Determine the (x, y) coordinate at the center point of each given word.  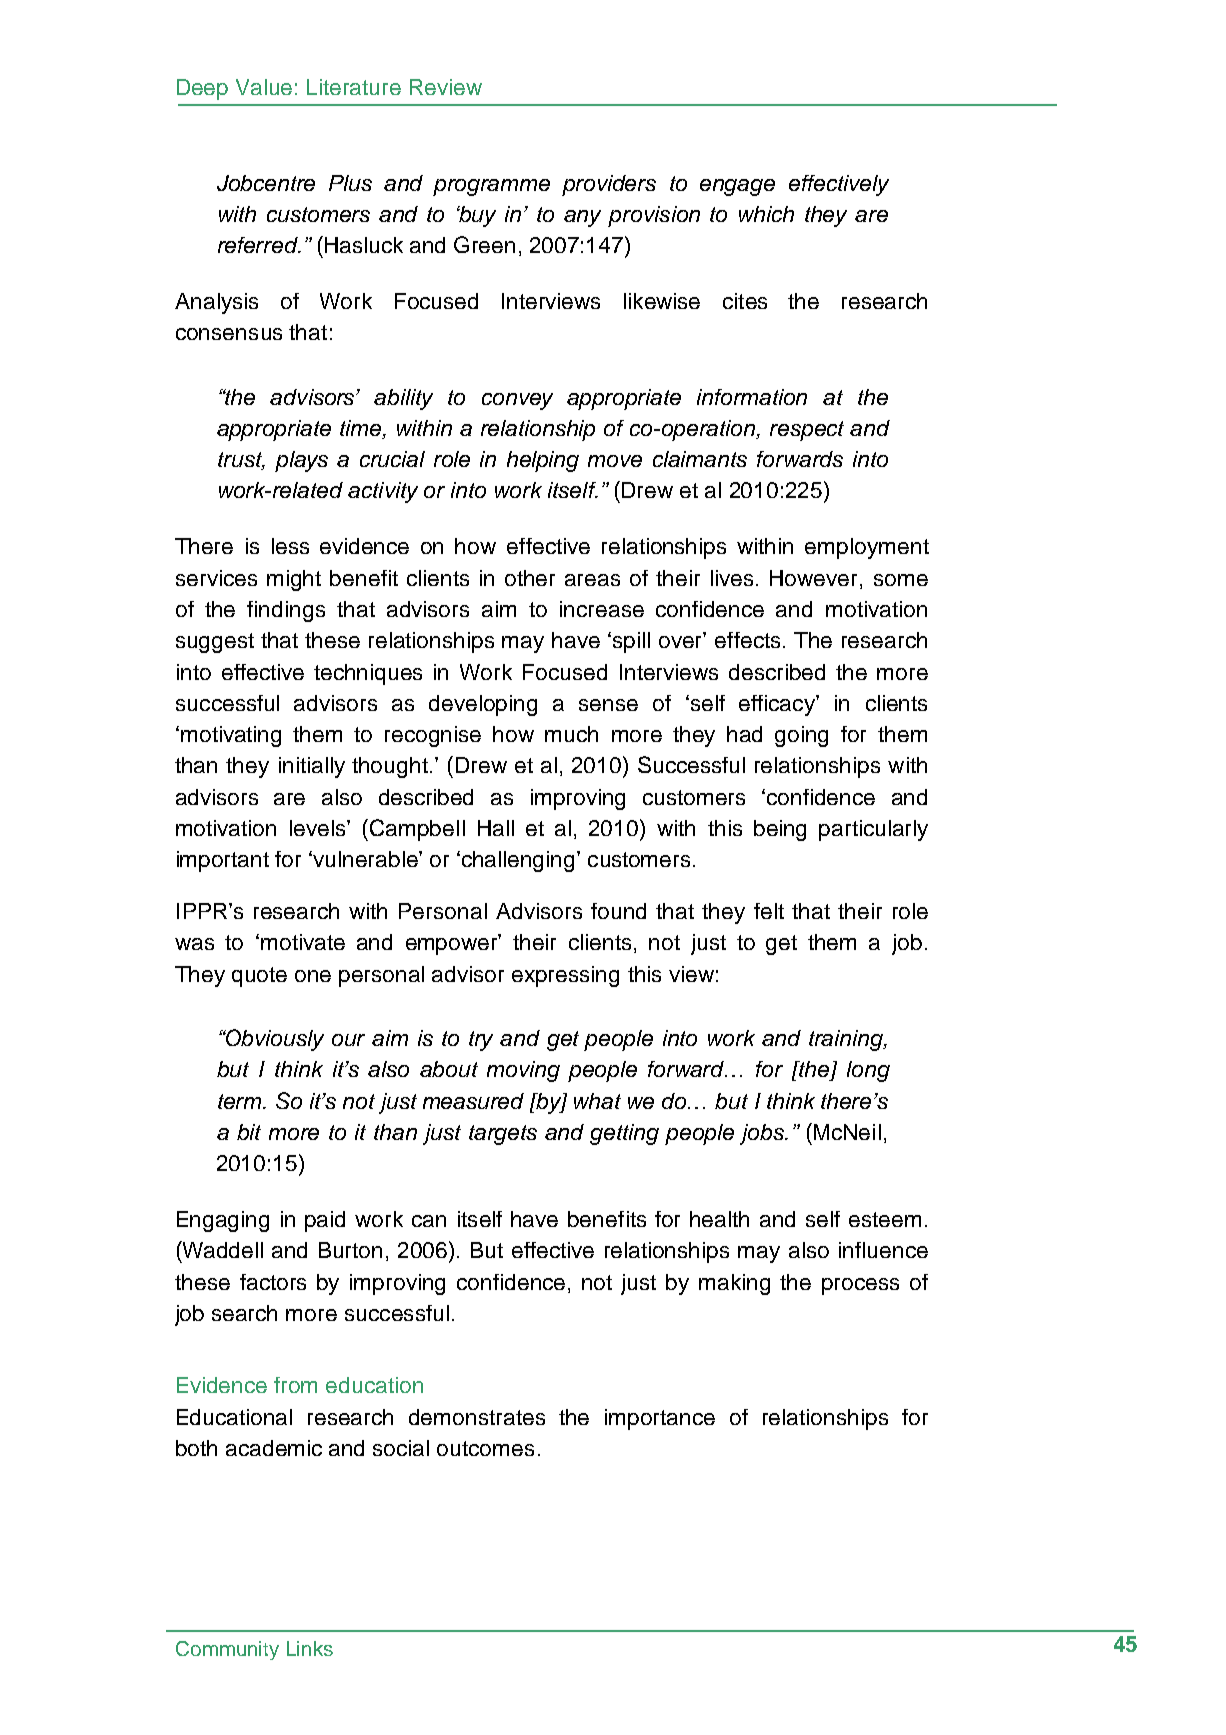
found (618, 911)
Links (310, 1648)
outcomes (485, 1448)
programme (491, 187)
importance (660, 1419)
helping (543, 461)
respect (807, 431)
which (766, 214)
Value (264, 87)
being (780, 830)
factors (273, 1282)
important (223, 861)
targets (503, 1135)
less (290, 546)
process (860, 1286)
